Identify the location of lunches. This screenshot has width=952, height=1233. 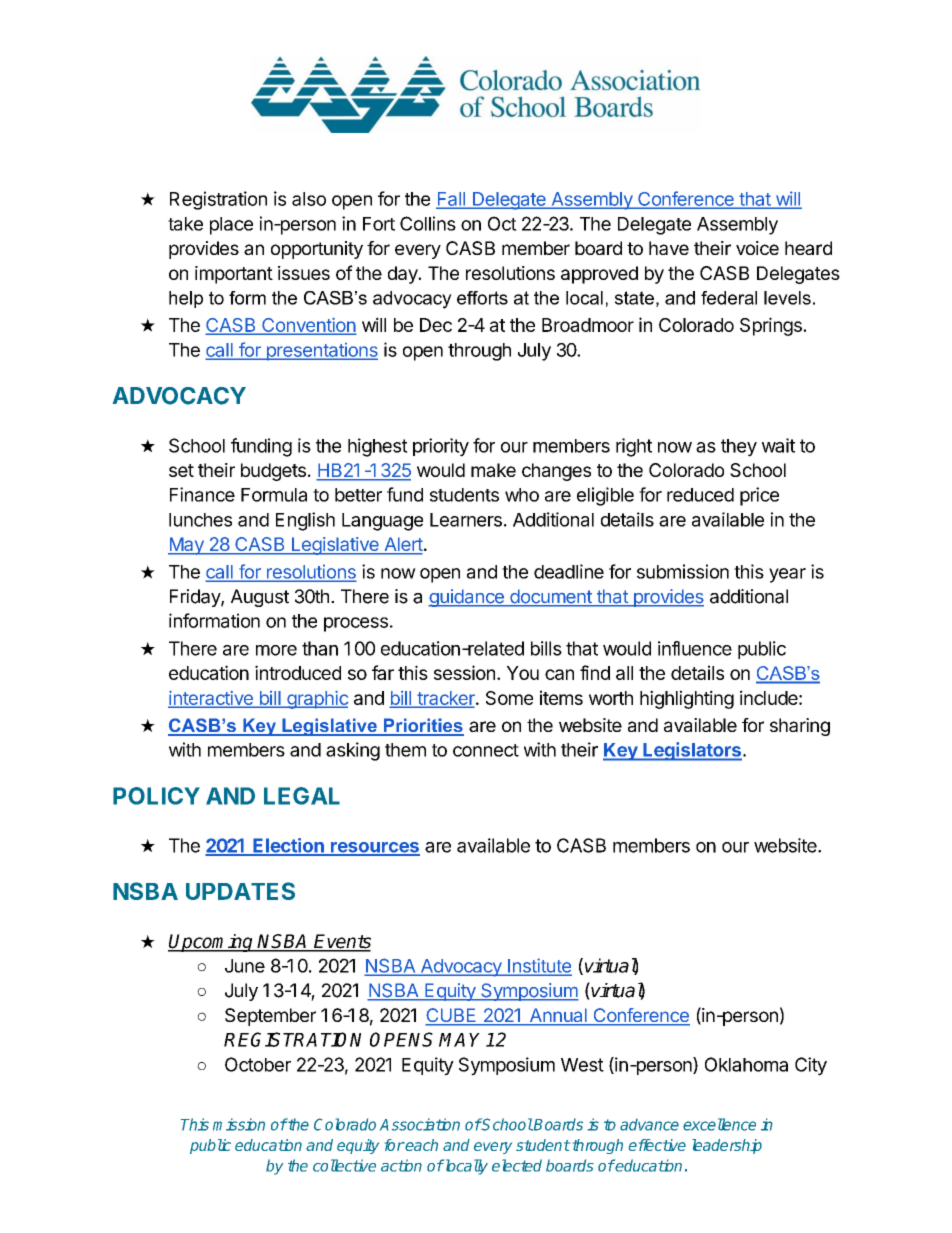
(200, 520).
